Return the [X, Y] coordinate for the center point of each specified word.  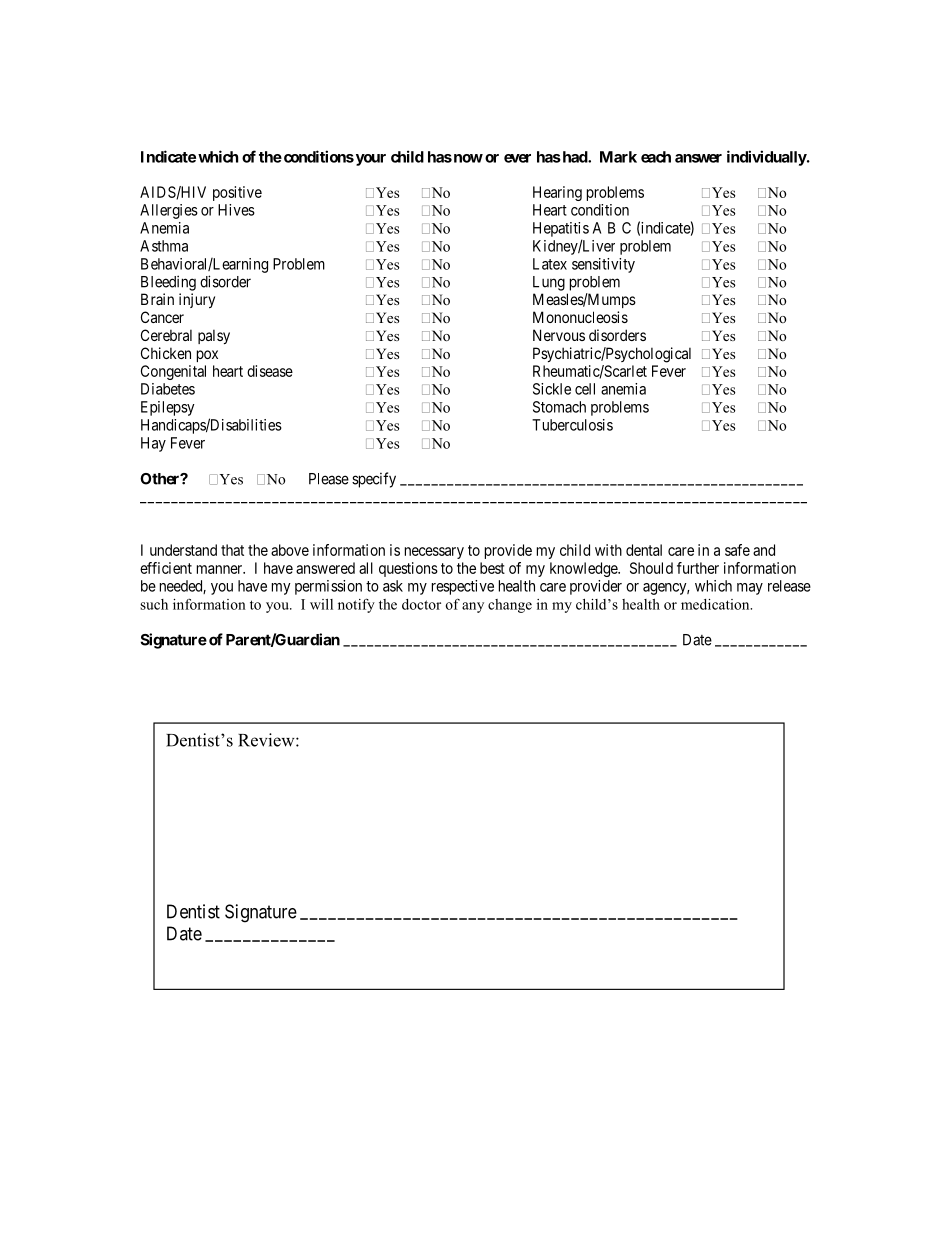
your [369, 160]
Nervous [559, 335]
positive [237, 193]
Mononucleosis [580, 317]
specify [374, 480]
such [154, 604]
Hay [153, 444]
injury [197, 300]
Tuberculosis [572, 425]
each [656, 157]
